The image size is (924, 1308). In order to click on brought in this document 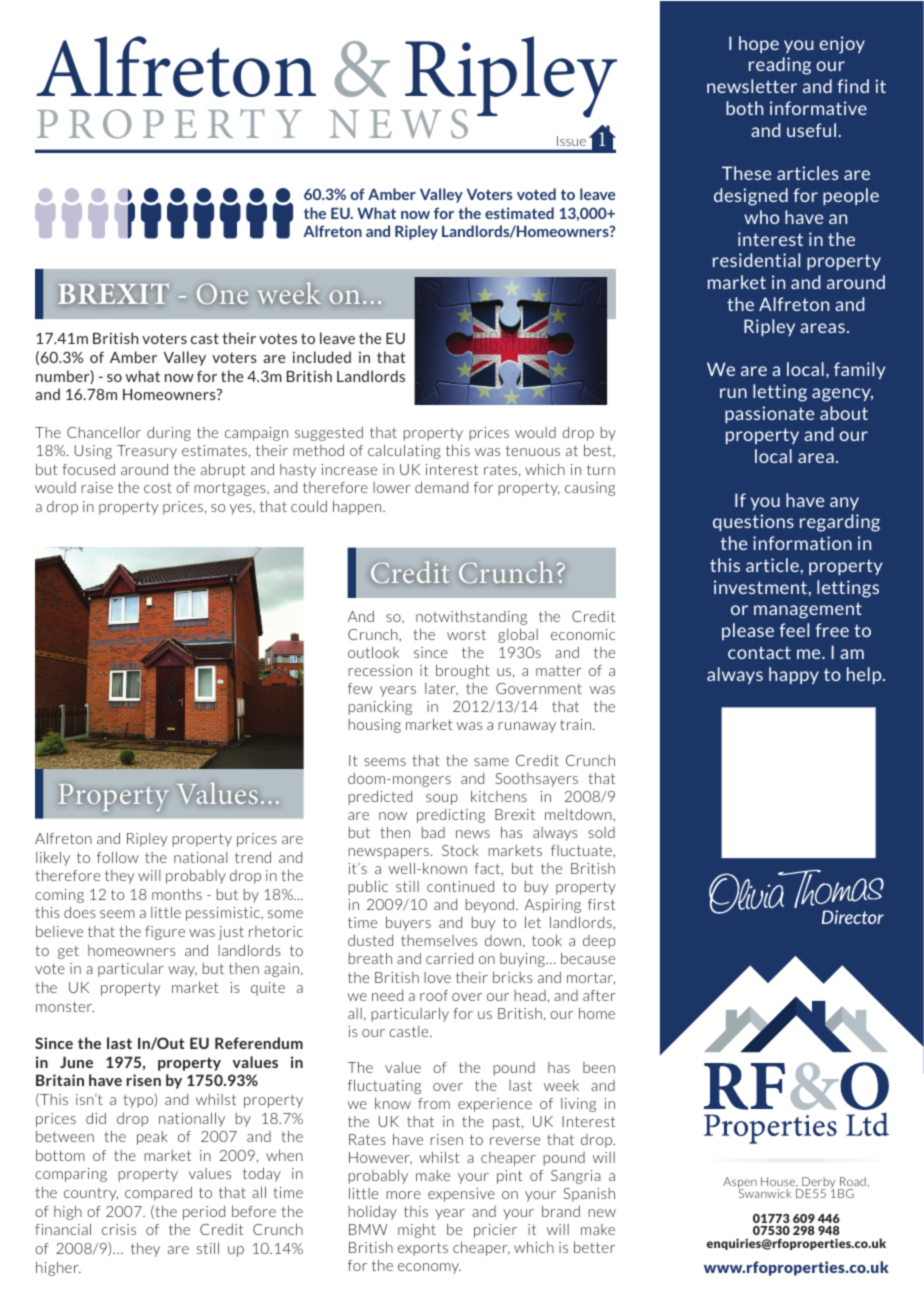, I will do `click(463, 672)`.
